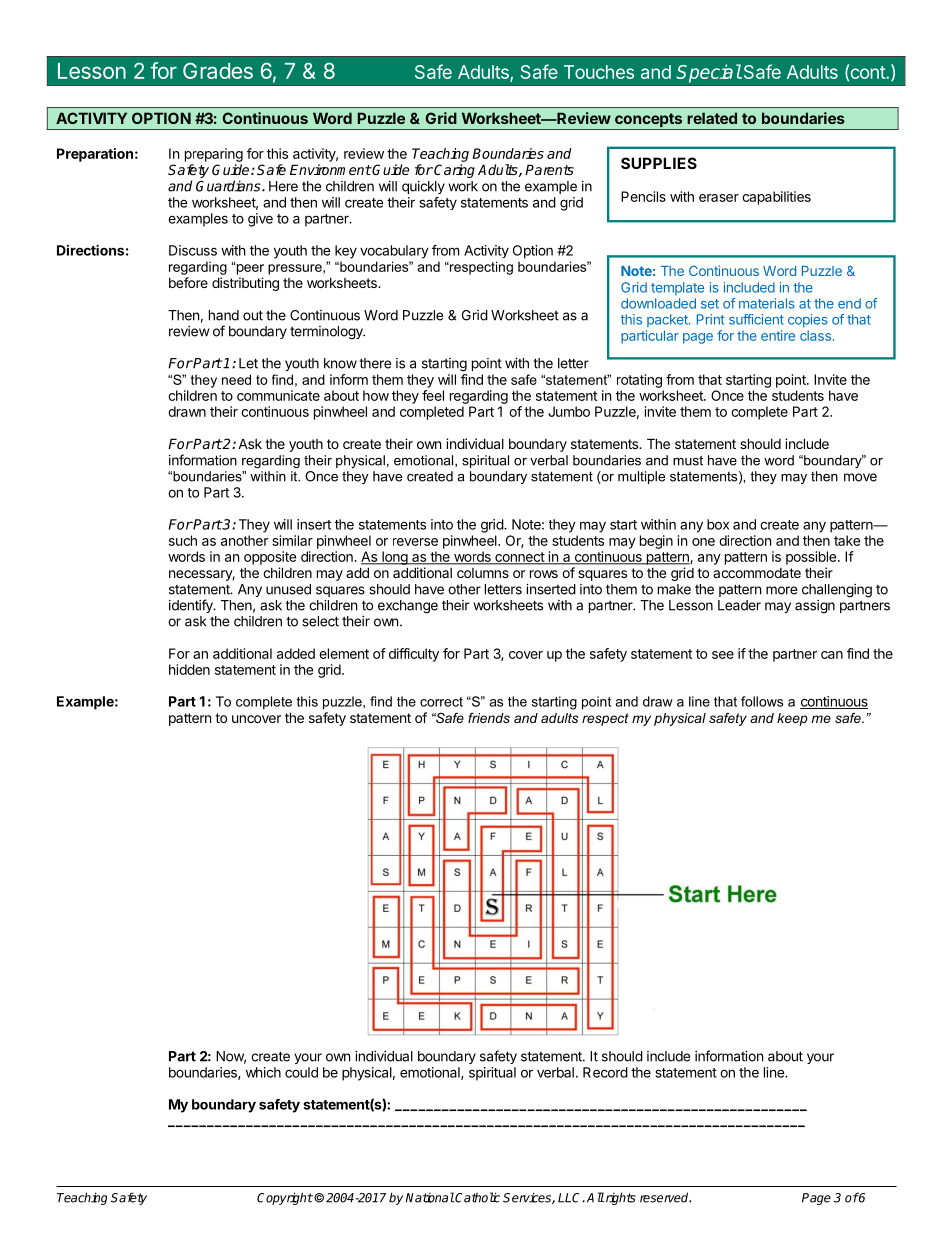 Image resolution: width=952 pixels, height=1233 pixels. What do you see at coordinates (712, 118) in the page?
I see `related` at bounding box center [712, 118].
